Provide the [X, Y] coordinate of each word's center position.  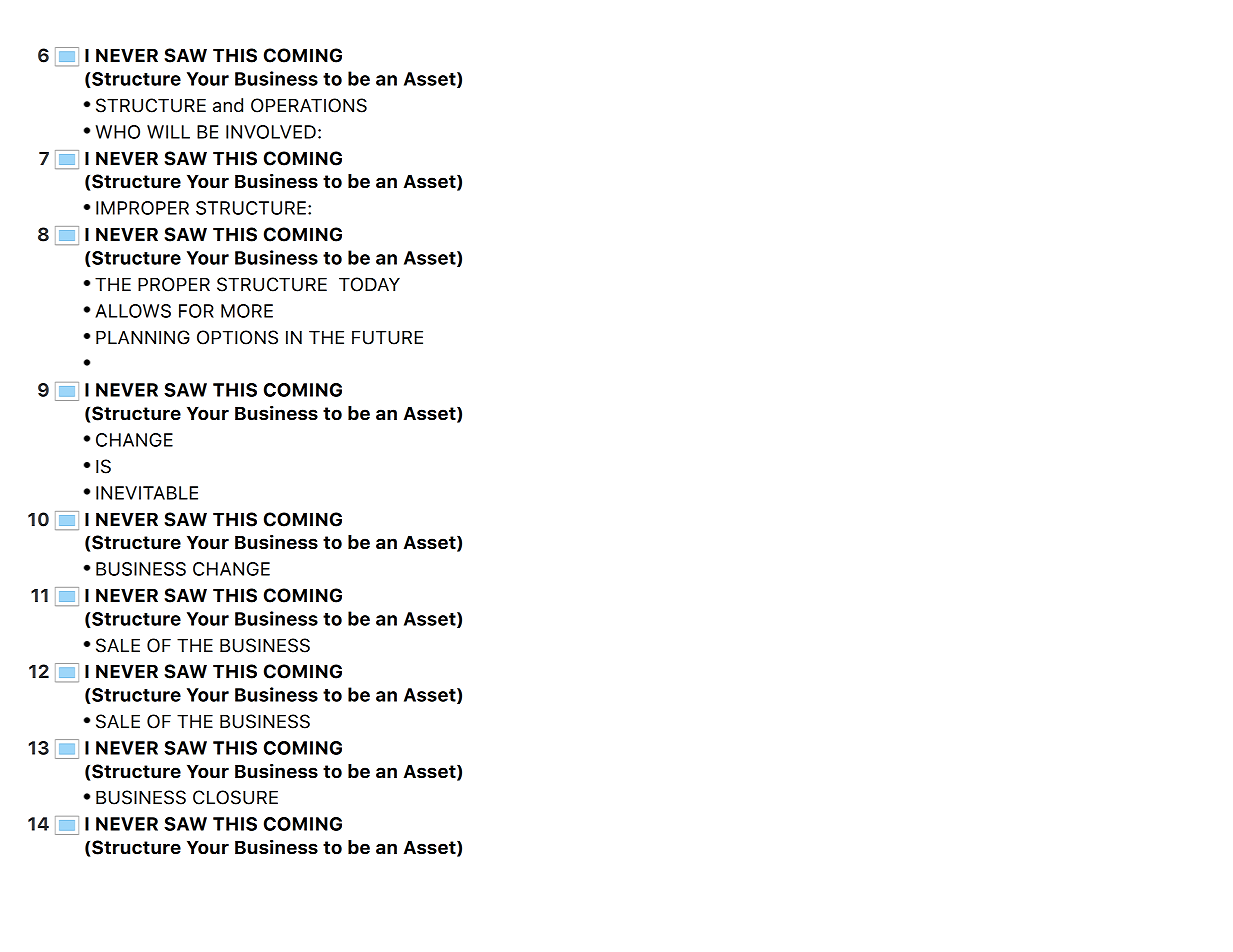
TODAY [369, 284]
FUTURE [387, 338]
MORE [247, 311]
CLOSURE [235, 797]
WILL [168, 132]
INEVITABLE [147, 493]
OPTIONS [237, 337]
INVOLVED [271, 132]
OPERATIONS [309, 105]
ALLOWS [133, 311]
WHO [118, 132]
